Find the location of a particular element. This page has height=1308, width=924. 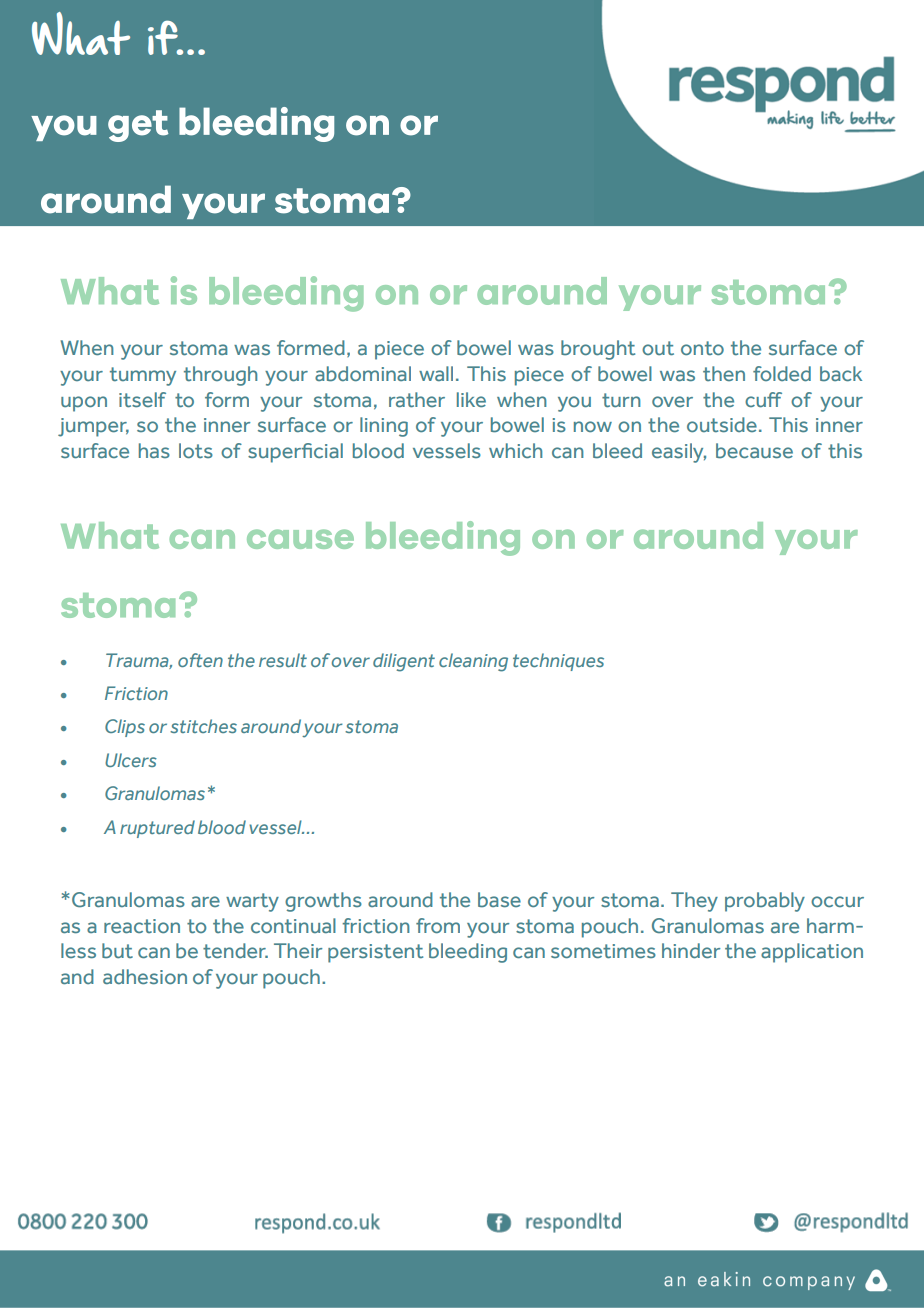

often is located at coordinates (200, 660).
